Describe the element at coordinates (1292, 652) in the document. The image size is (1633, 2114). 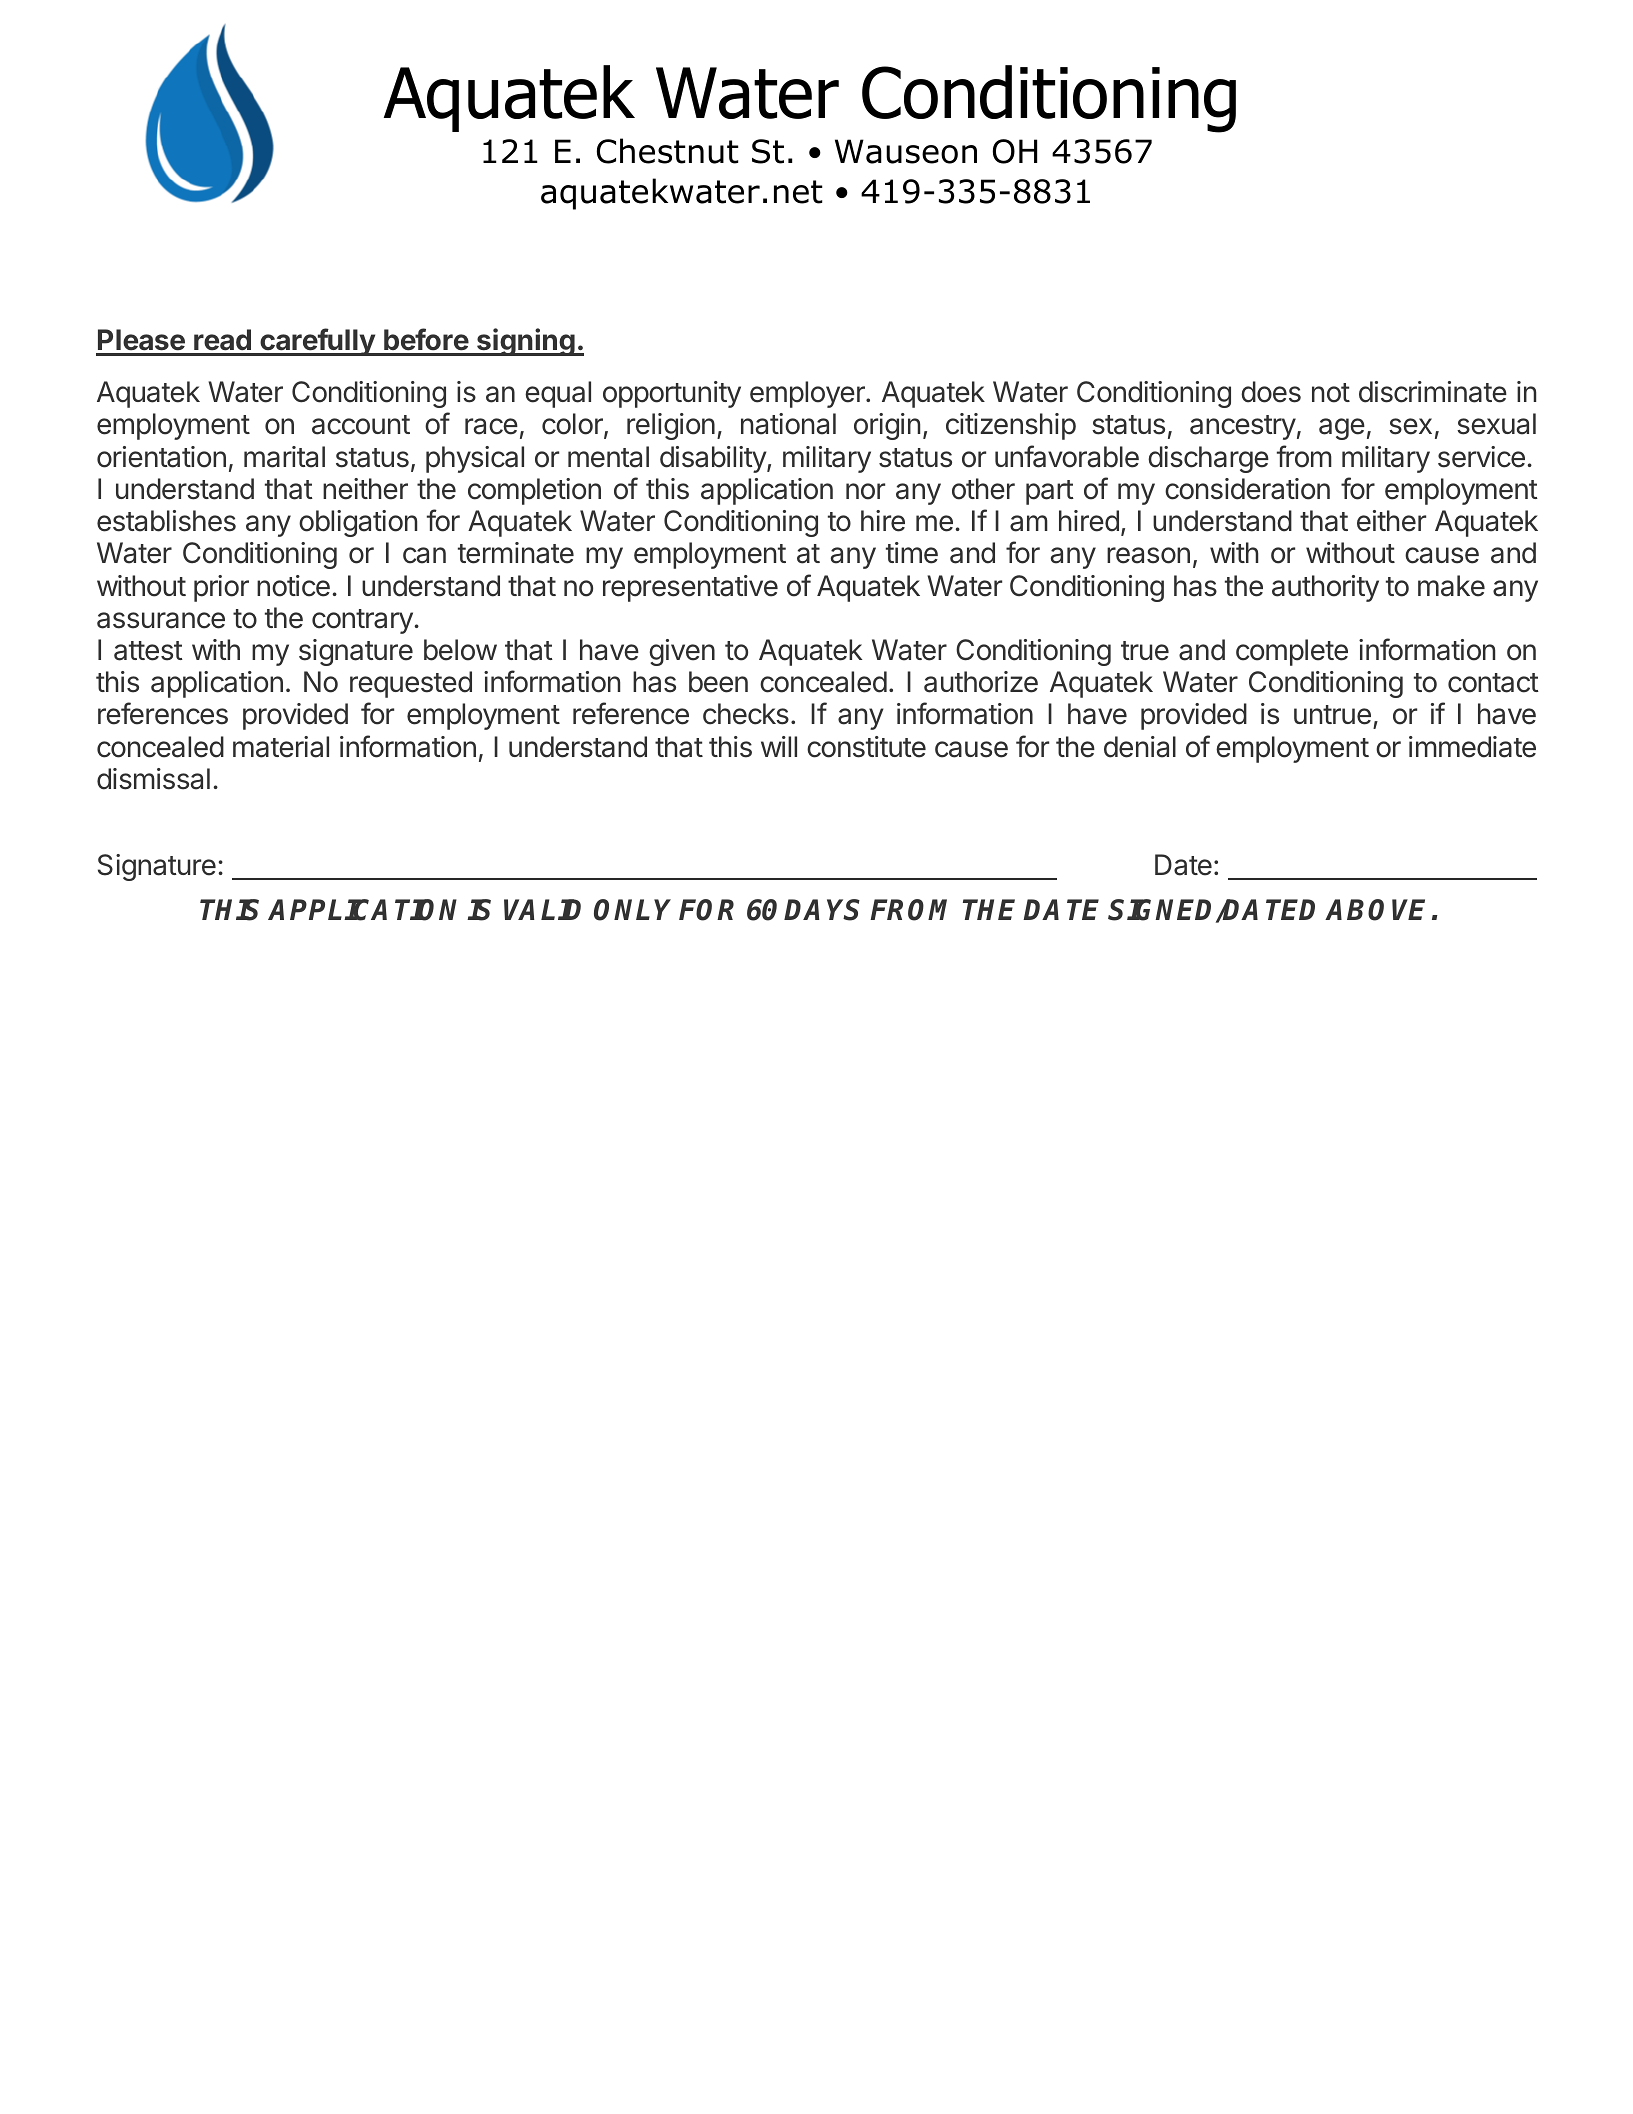
I see `complete` at that location.
